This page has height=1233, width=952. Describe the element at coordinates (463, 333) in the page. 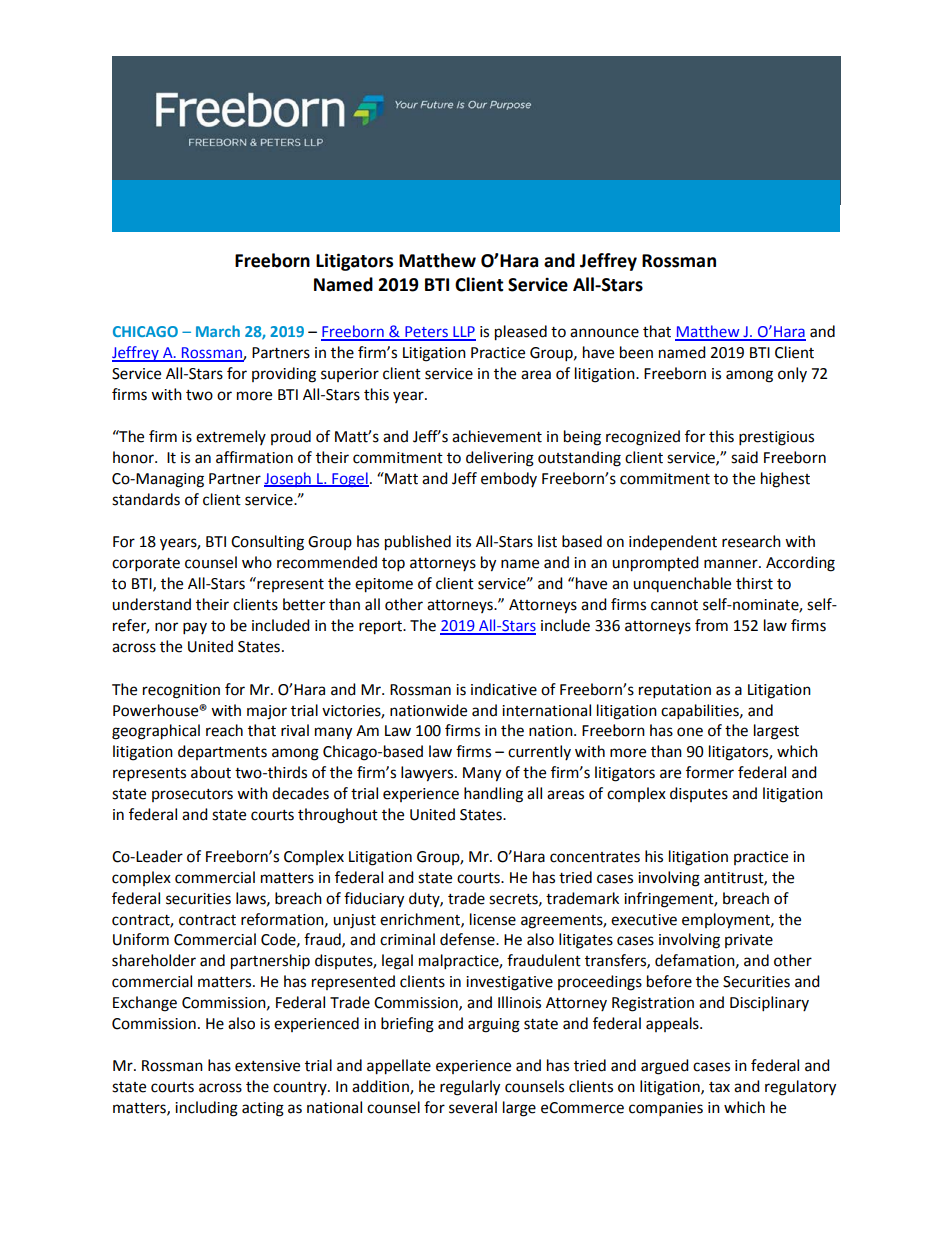

I see `LLP` at that location.
